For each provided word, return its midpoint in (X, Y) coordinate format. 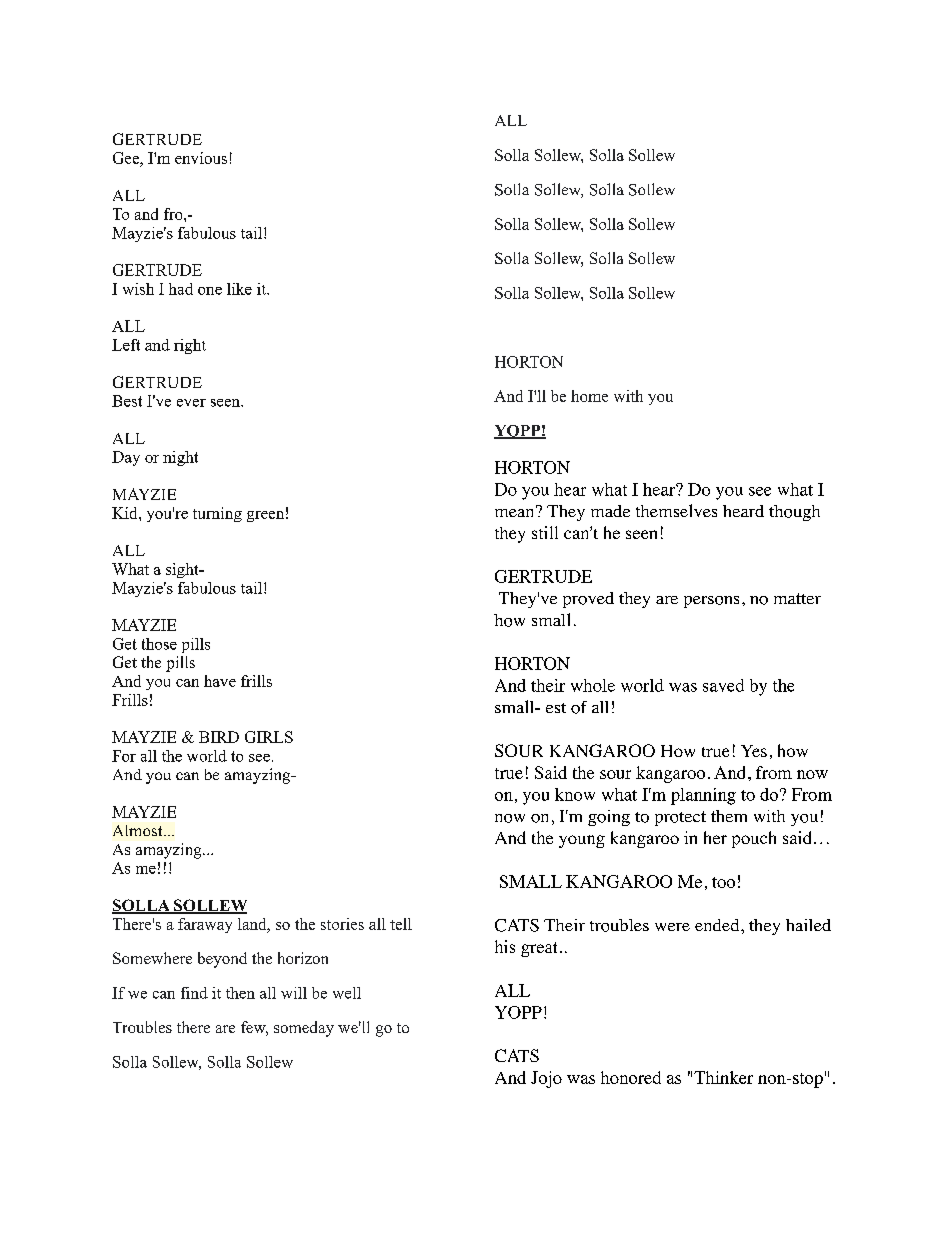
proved (588, 600)
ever (191, 403)
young (582, 841)
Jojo (546, 1079)
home (589, 396)
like (239, 289)
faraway (205, 925)
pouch (754, 839)
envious (201, 158)
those (159, 644)
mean (516, 511)
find (194, 993)
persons (711, 602)
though (794, 513)
